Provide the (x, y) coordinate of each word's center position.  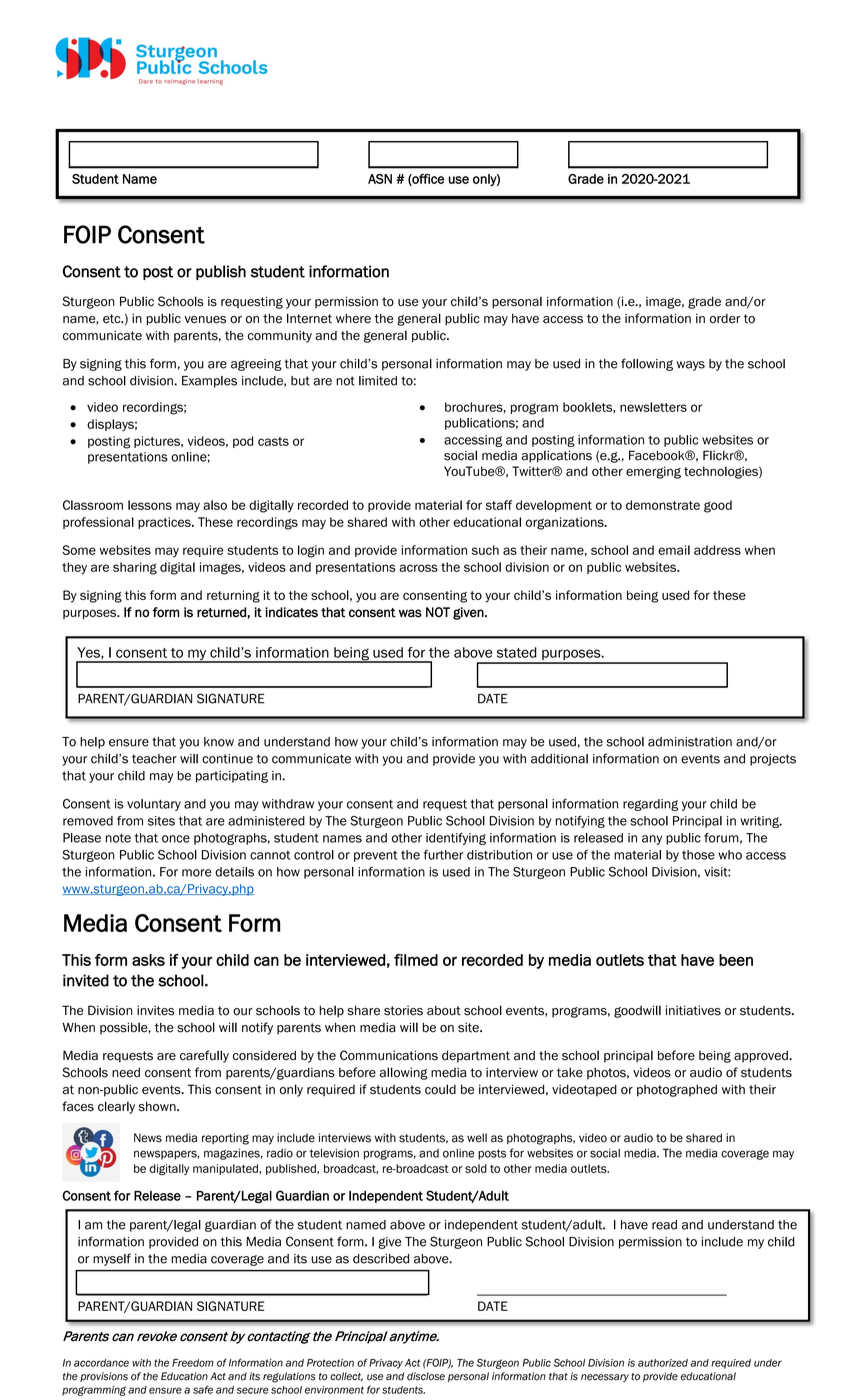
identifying (456, 839)
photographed (677, 1090)
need (126, 1072)
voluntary (154, 805)
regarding (650, 805)
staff (499, 505)
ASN (380, 179)
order (725, 319)
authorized (663, 1363)
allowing (404, 1073)
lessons (150, 505)
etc (113, 319)
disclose (426, 1376)
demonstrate (663, 505)
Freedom (193, 1363)
